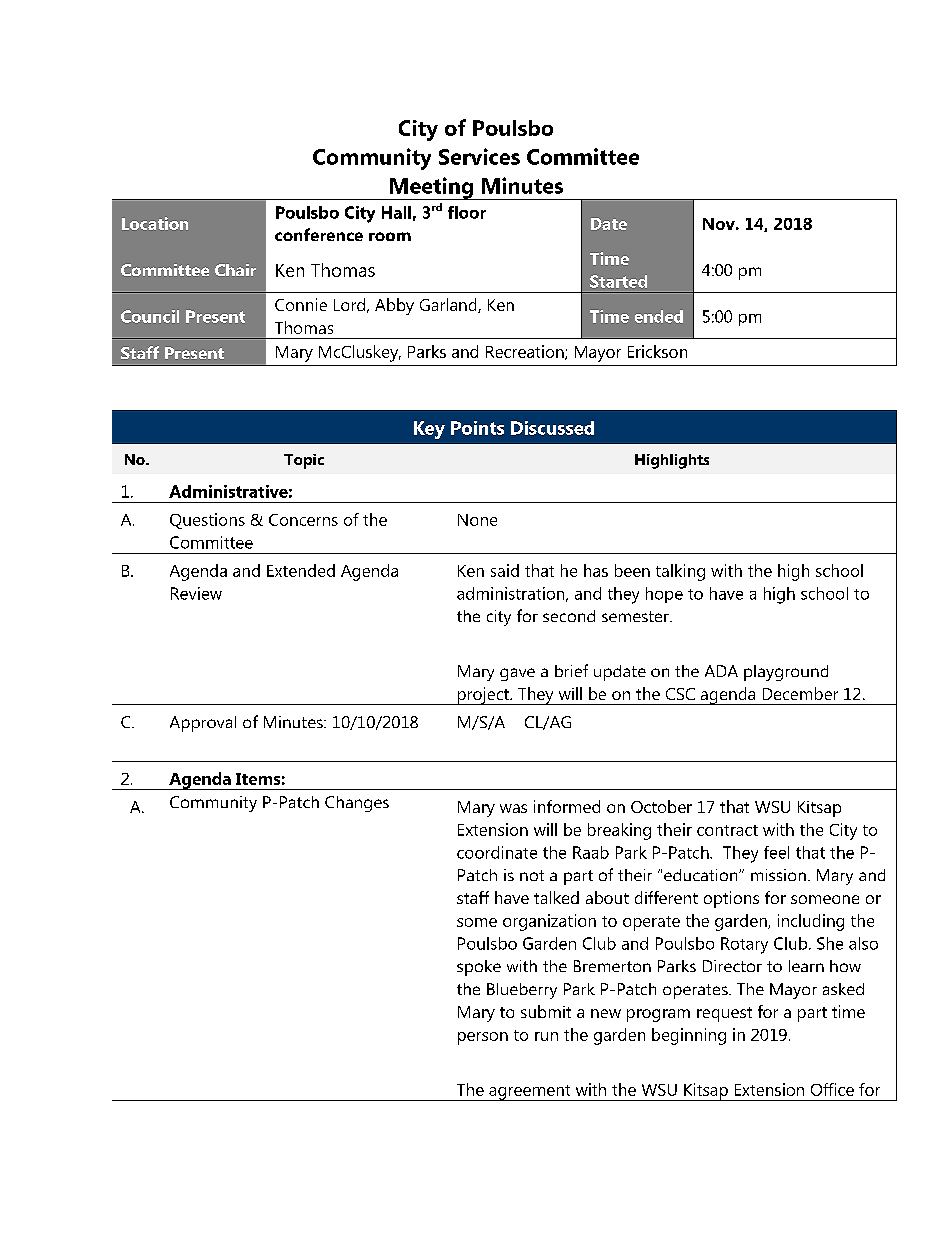 This document has width=952, height=1233. Describe the element at coordinates (530, 1093) in the document. I see `agreement` at that location.
